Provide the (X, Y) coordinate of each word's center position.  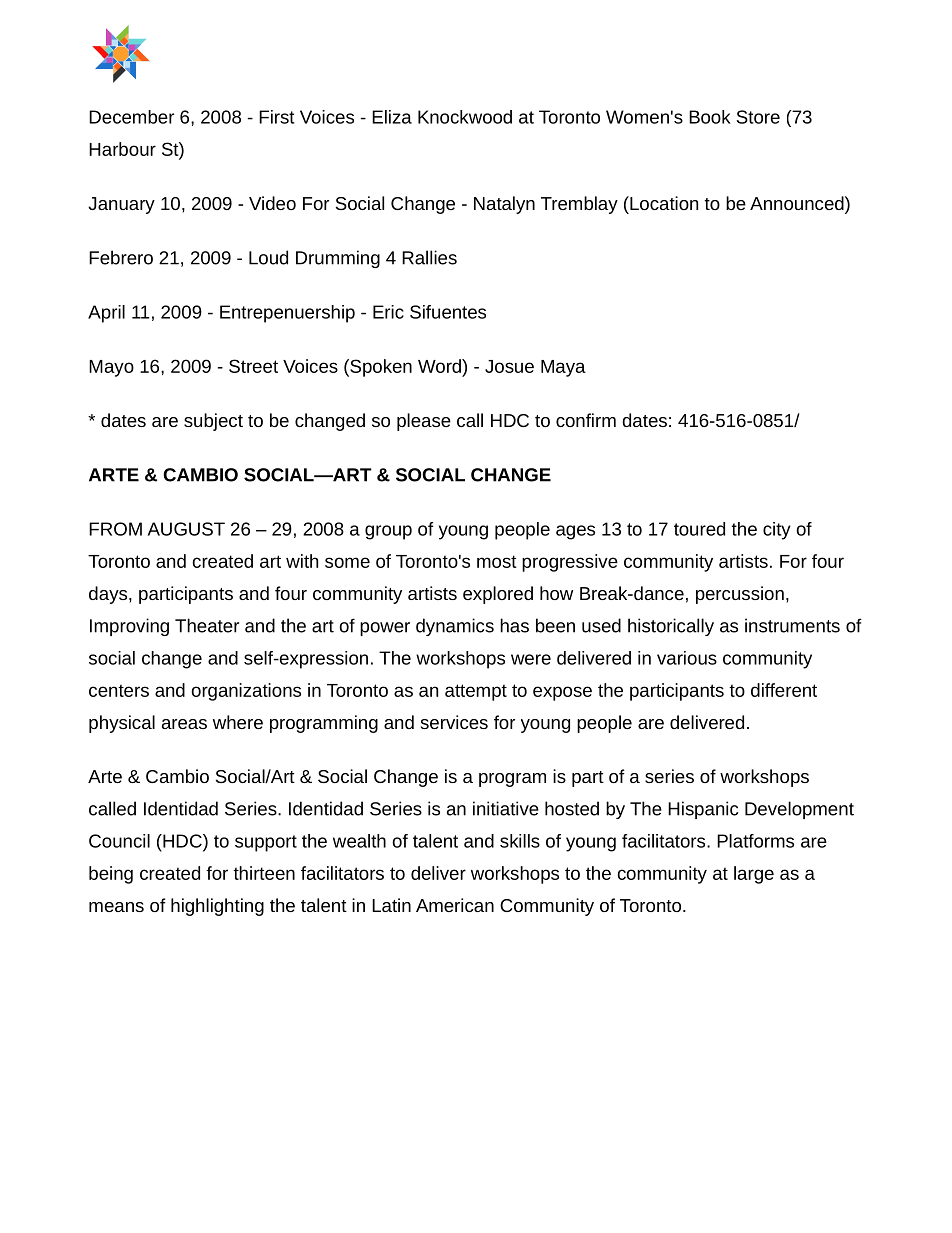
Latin (391, 905)
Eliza (392, 117)
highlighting (217, 907)
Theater (207, 625)
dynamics (455, 627)
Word (440, 366)
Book (710, 117)
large (754, 875)
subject (213, 422)
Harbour (122, 149)
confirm (586, 420)
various (687, 658)
